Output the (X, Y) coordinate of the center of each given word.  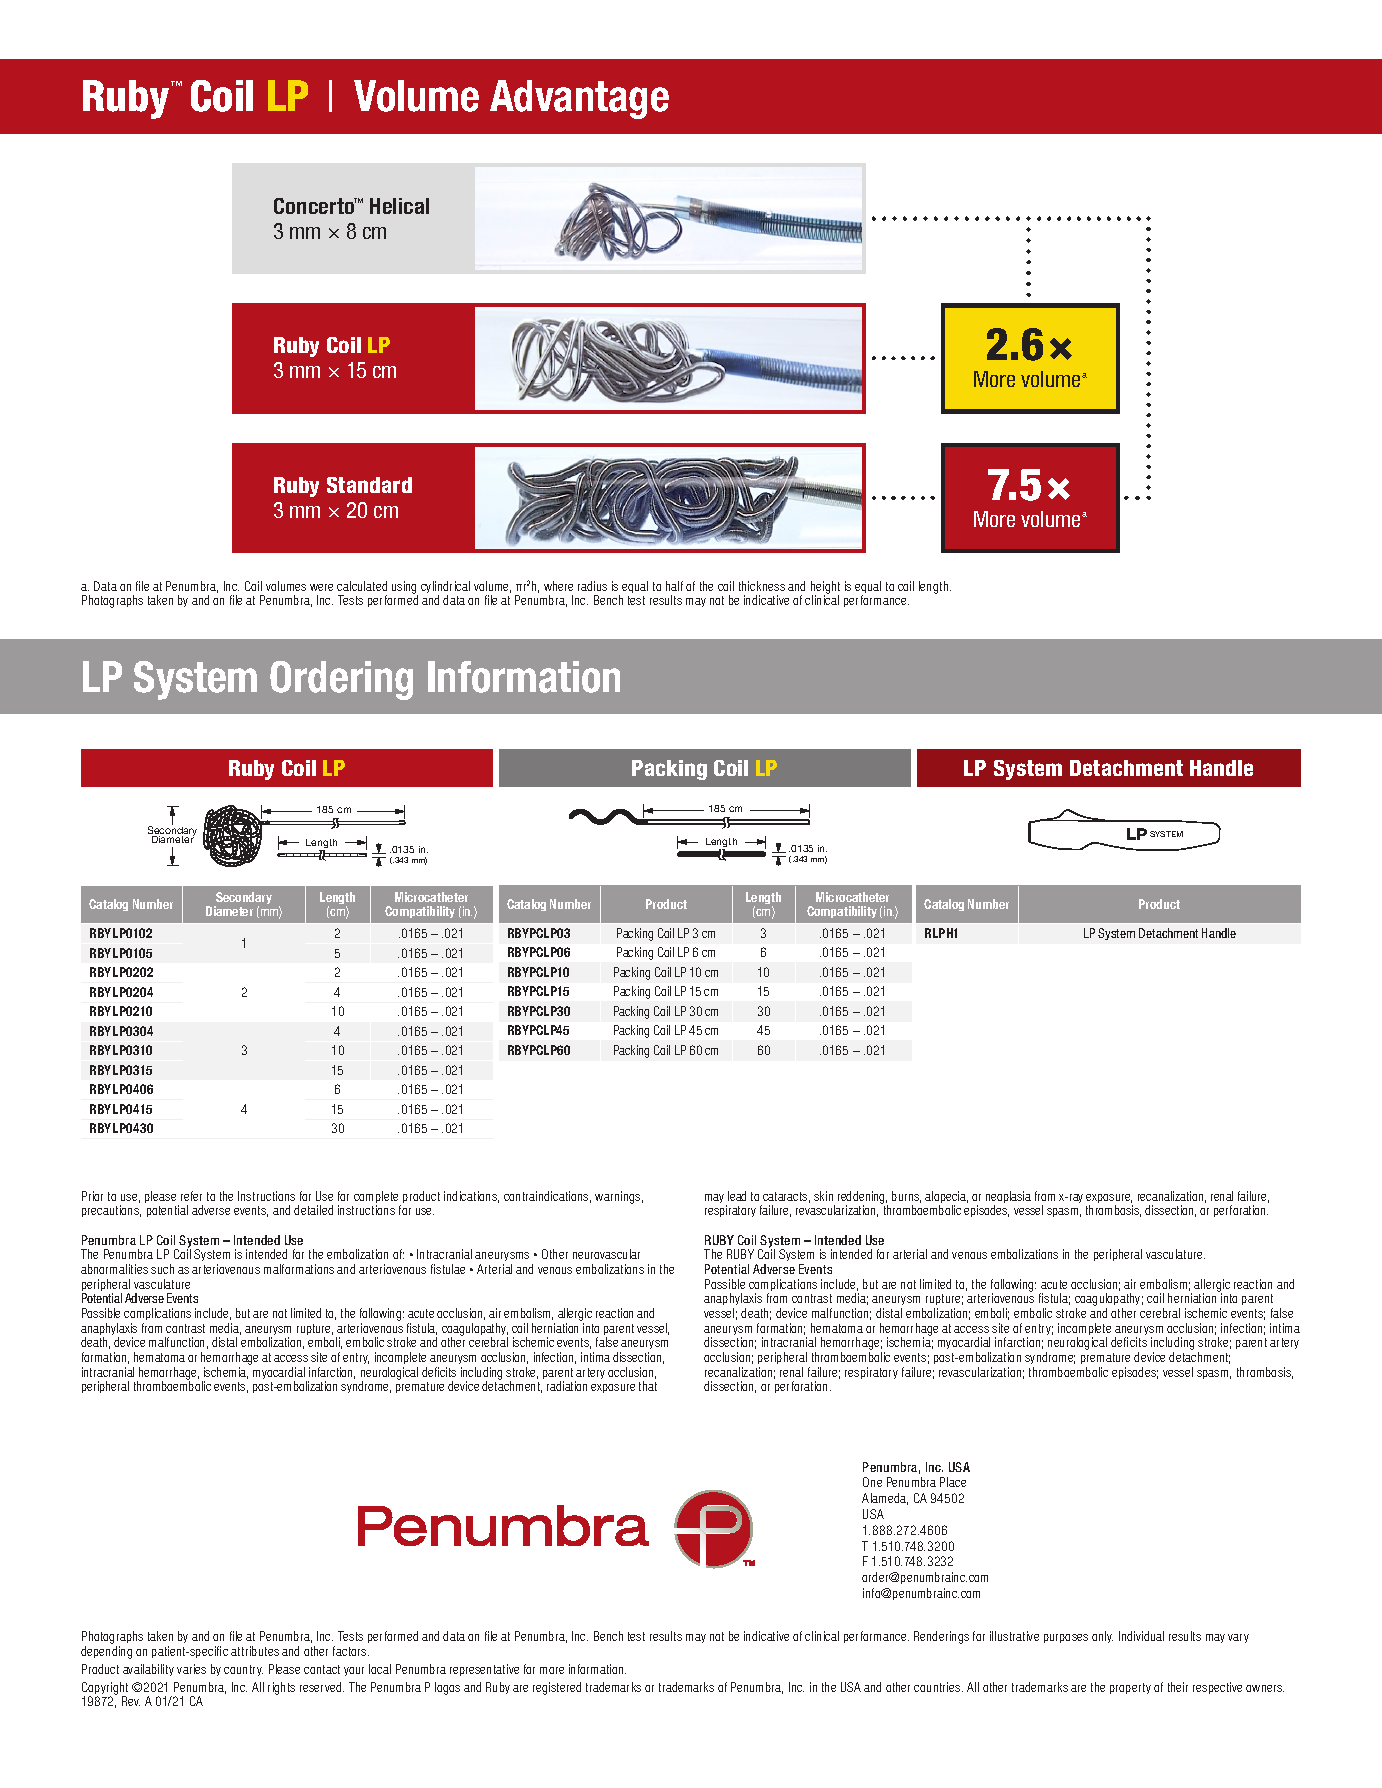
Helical (399, 206)
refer (191, 1196)
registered (557, 1688)
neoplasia (1008, 1198)
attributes (255, 1651)
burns (906, 1197)
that (648, 1386)
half (674, 586)
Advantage (579, 99)
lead (737, 1196)
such (162, 1269)
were (321, 587)
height (825, 588)
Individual (1141, 1636)
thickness (762, 586)
